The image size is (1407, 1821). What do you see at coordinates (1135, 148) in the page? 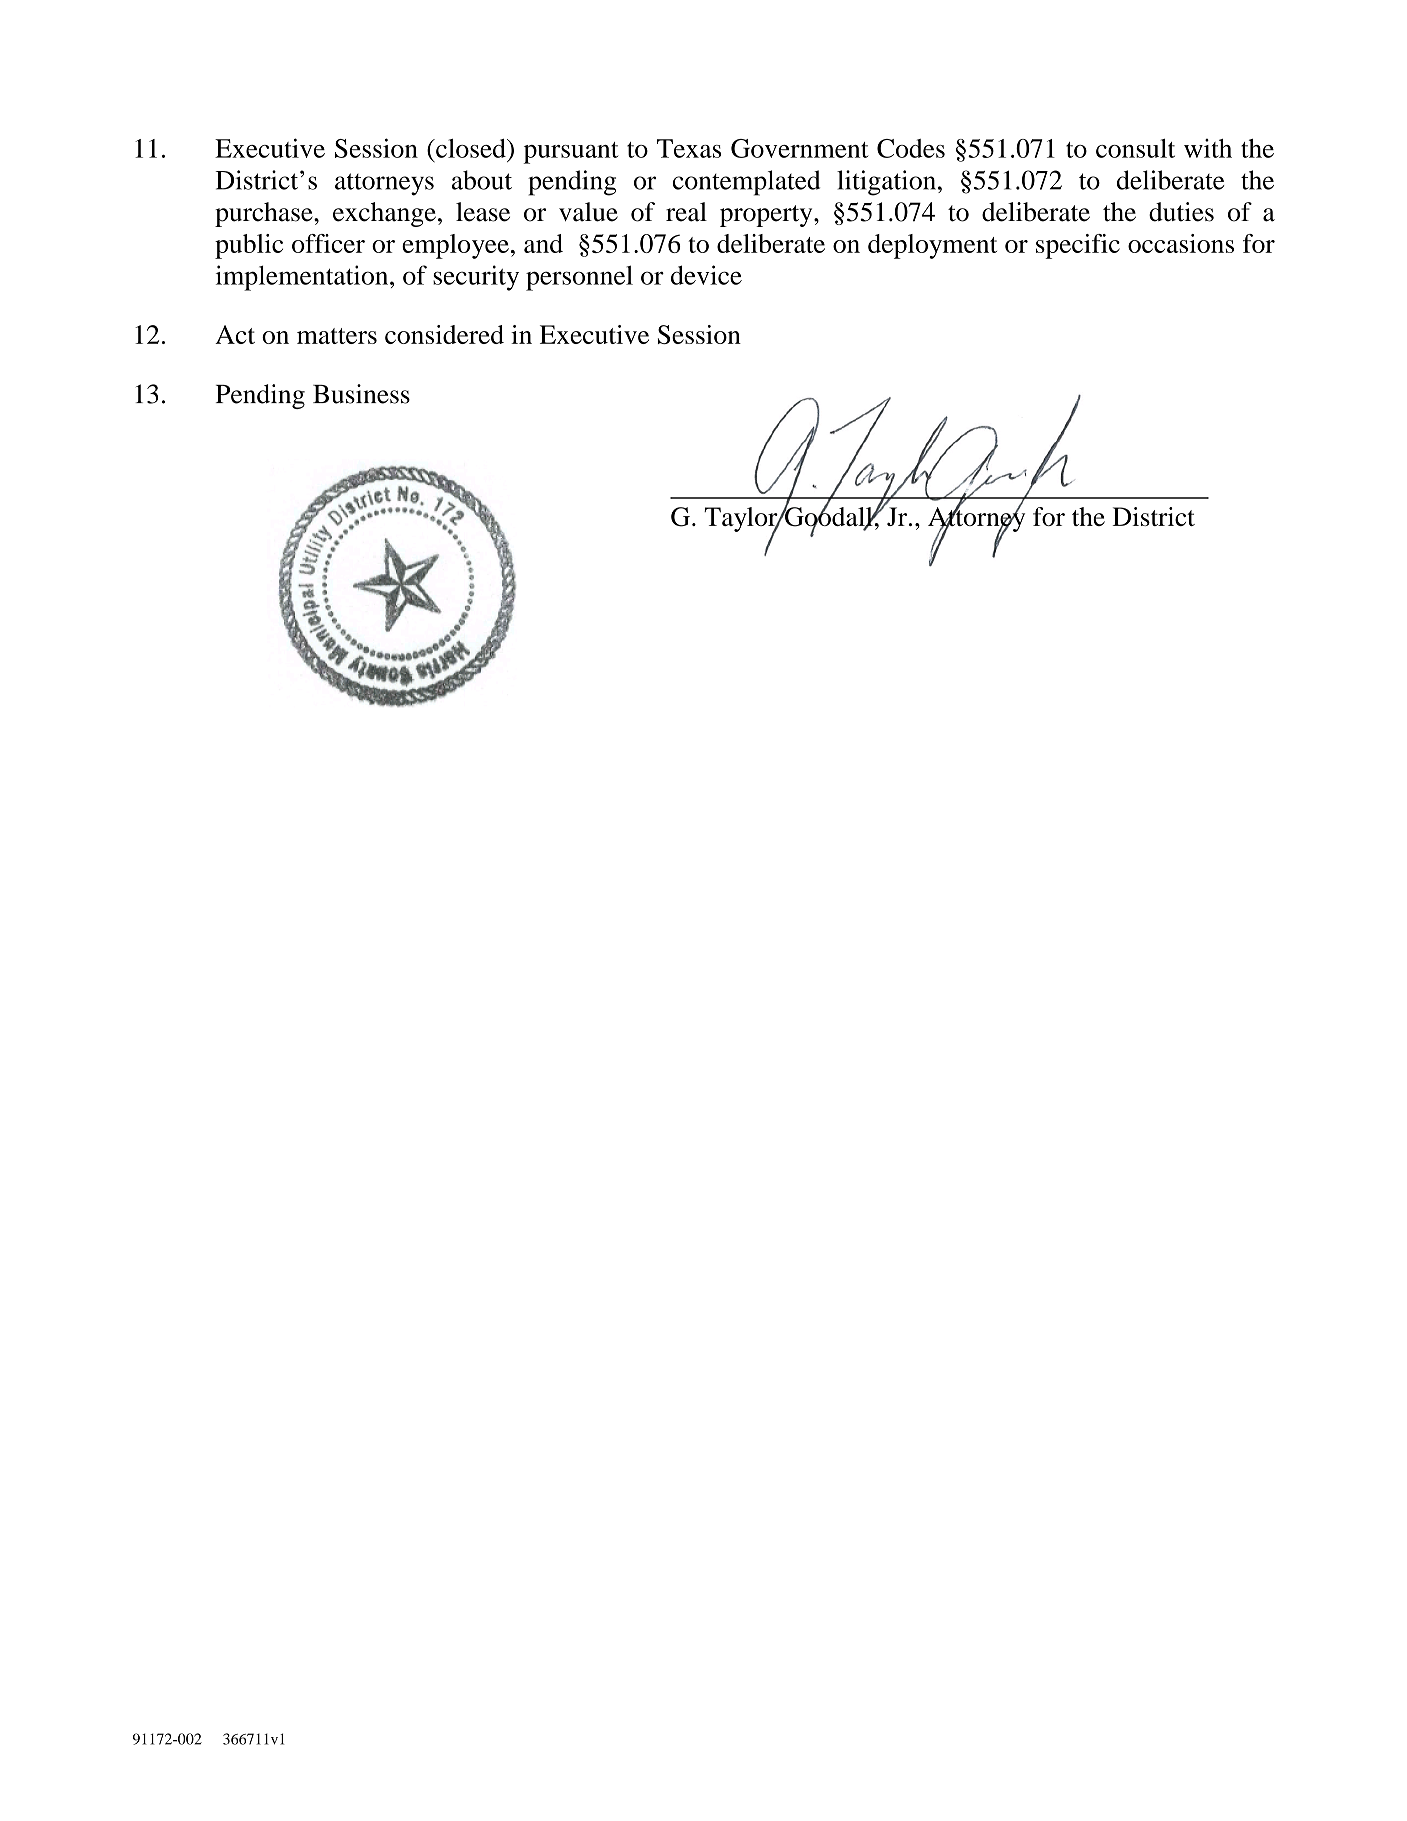
I see `consult` at bounding box center [1135, 148].
